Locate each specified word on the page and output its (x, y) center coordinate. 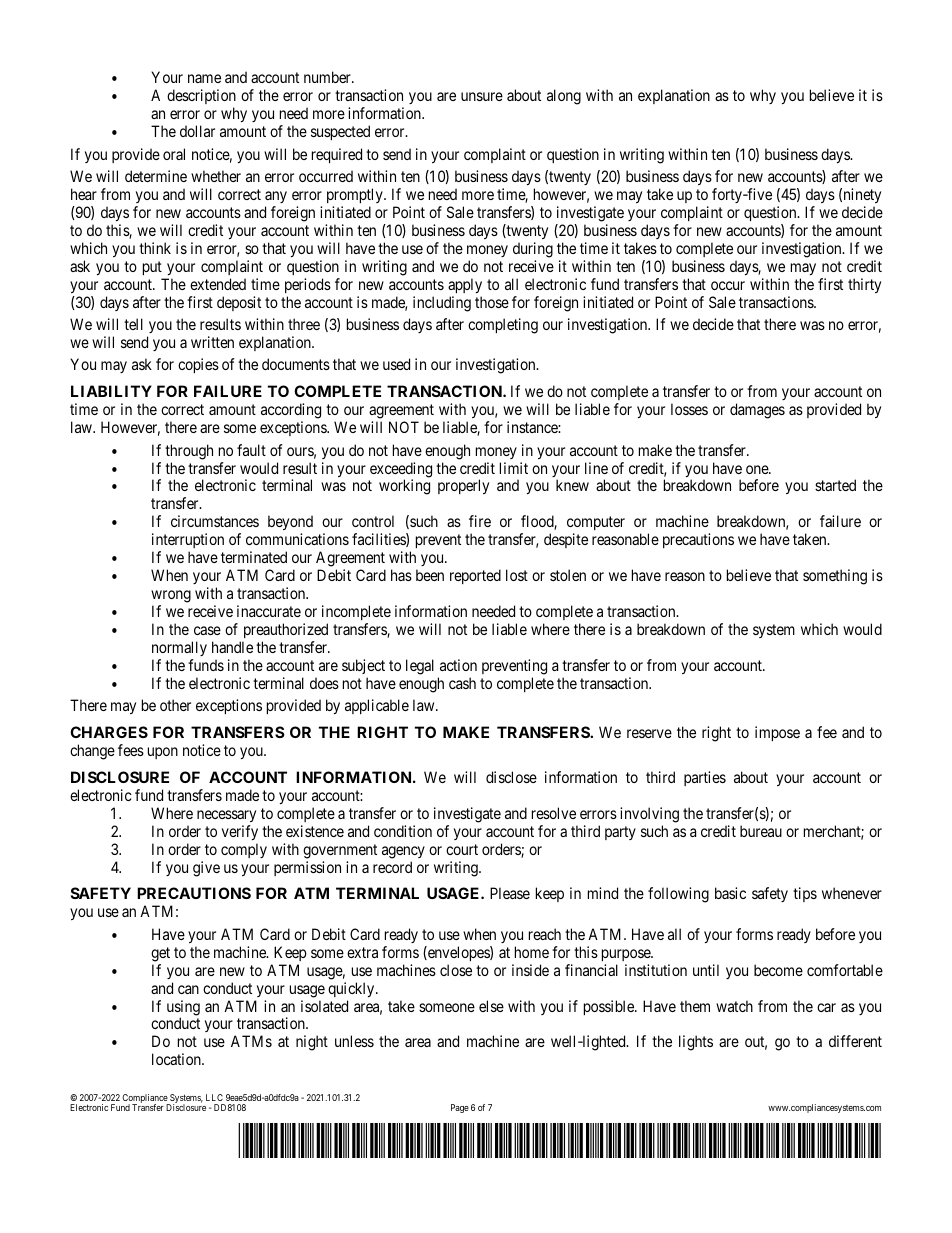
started (835, 485)
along (564, 97)
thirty (864, 285)
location (177, 1059)
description (201, 98)
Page (460, 1108)
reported (475, 576)
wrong (171, 596)
